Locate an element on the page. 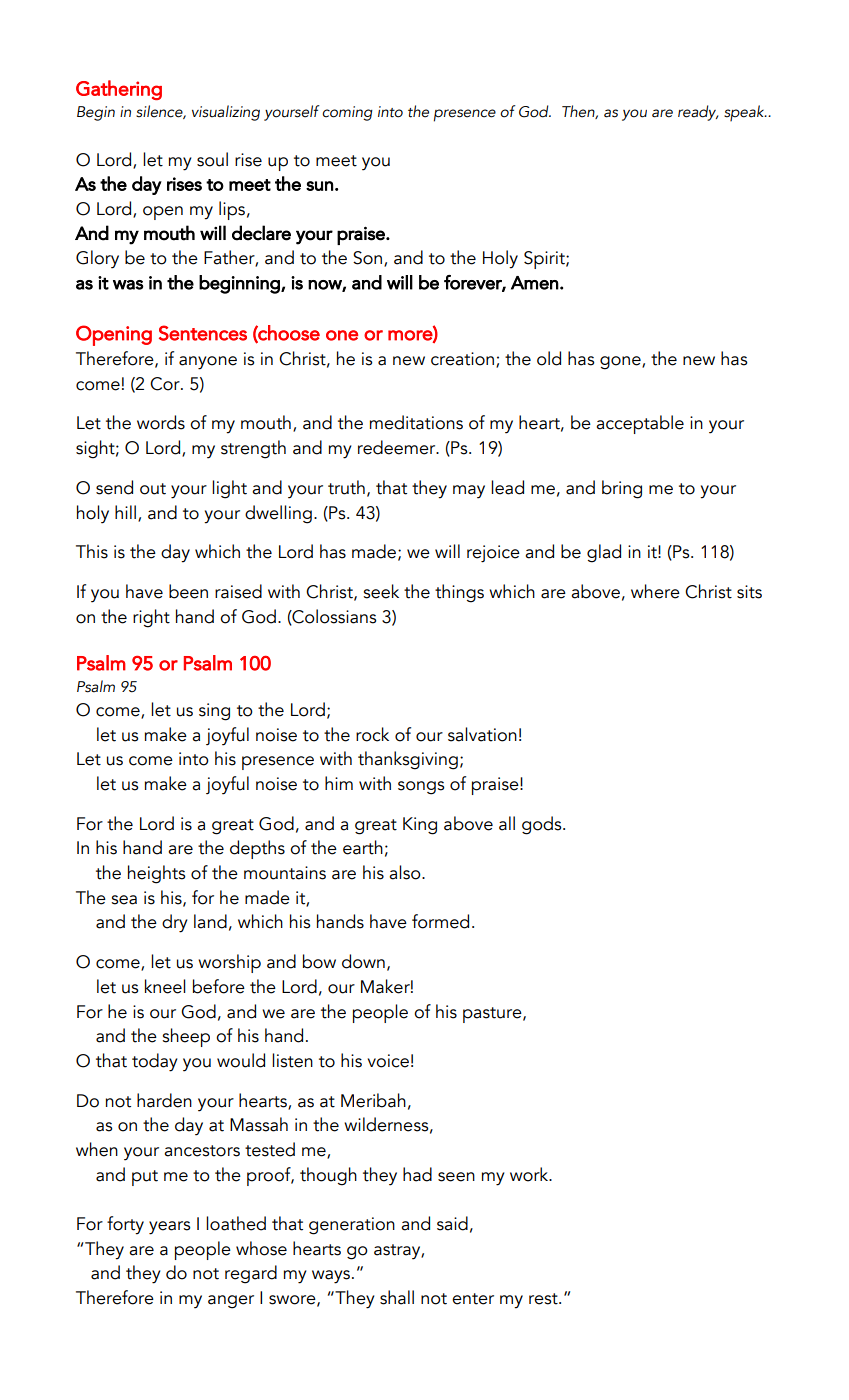 The width and height of the document is (849, 1400). kneel is located at coordinates (165, 986).
